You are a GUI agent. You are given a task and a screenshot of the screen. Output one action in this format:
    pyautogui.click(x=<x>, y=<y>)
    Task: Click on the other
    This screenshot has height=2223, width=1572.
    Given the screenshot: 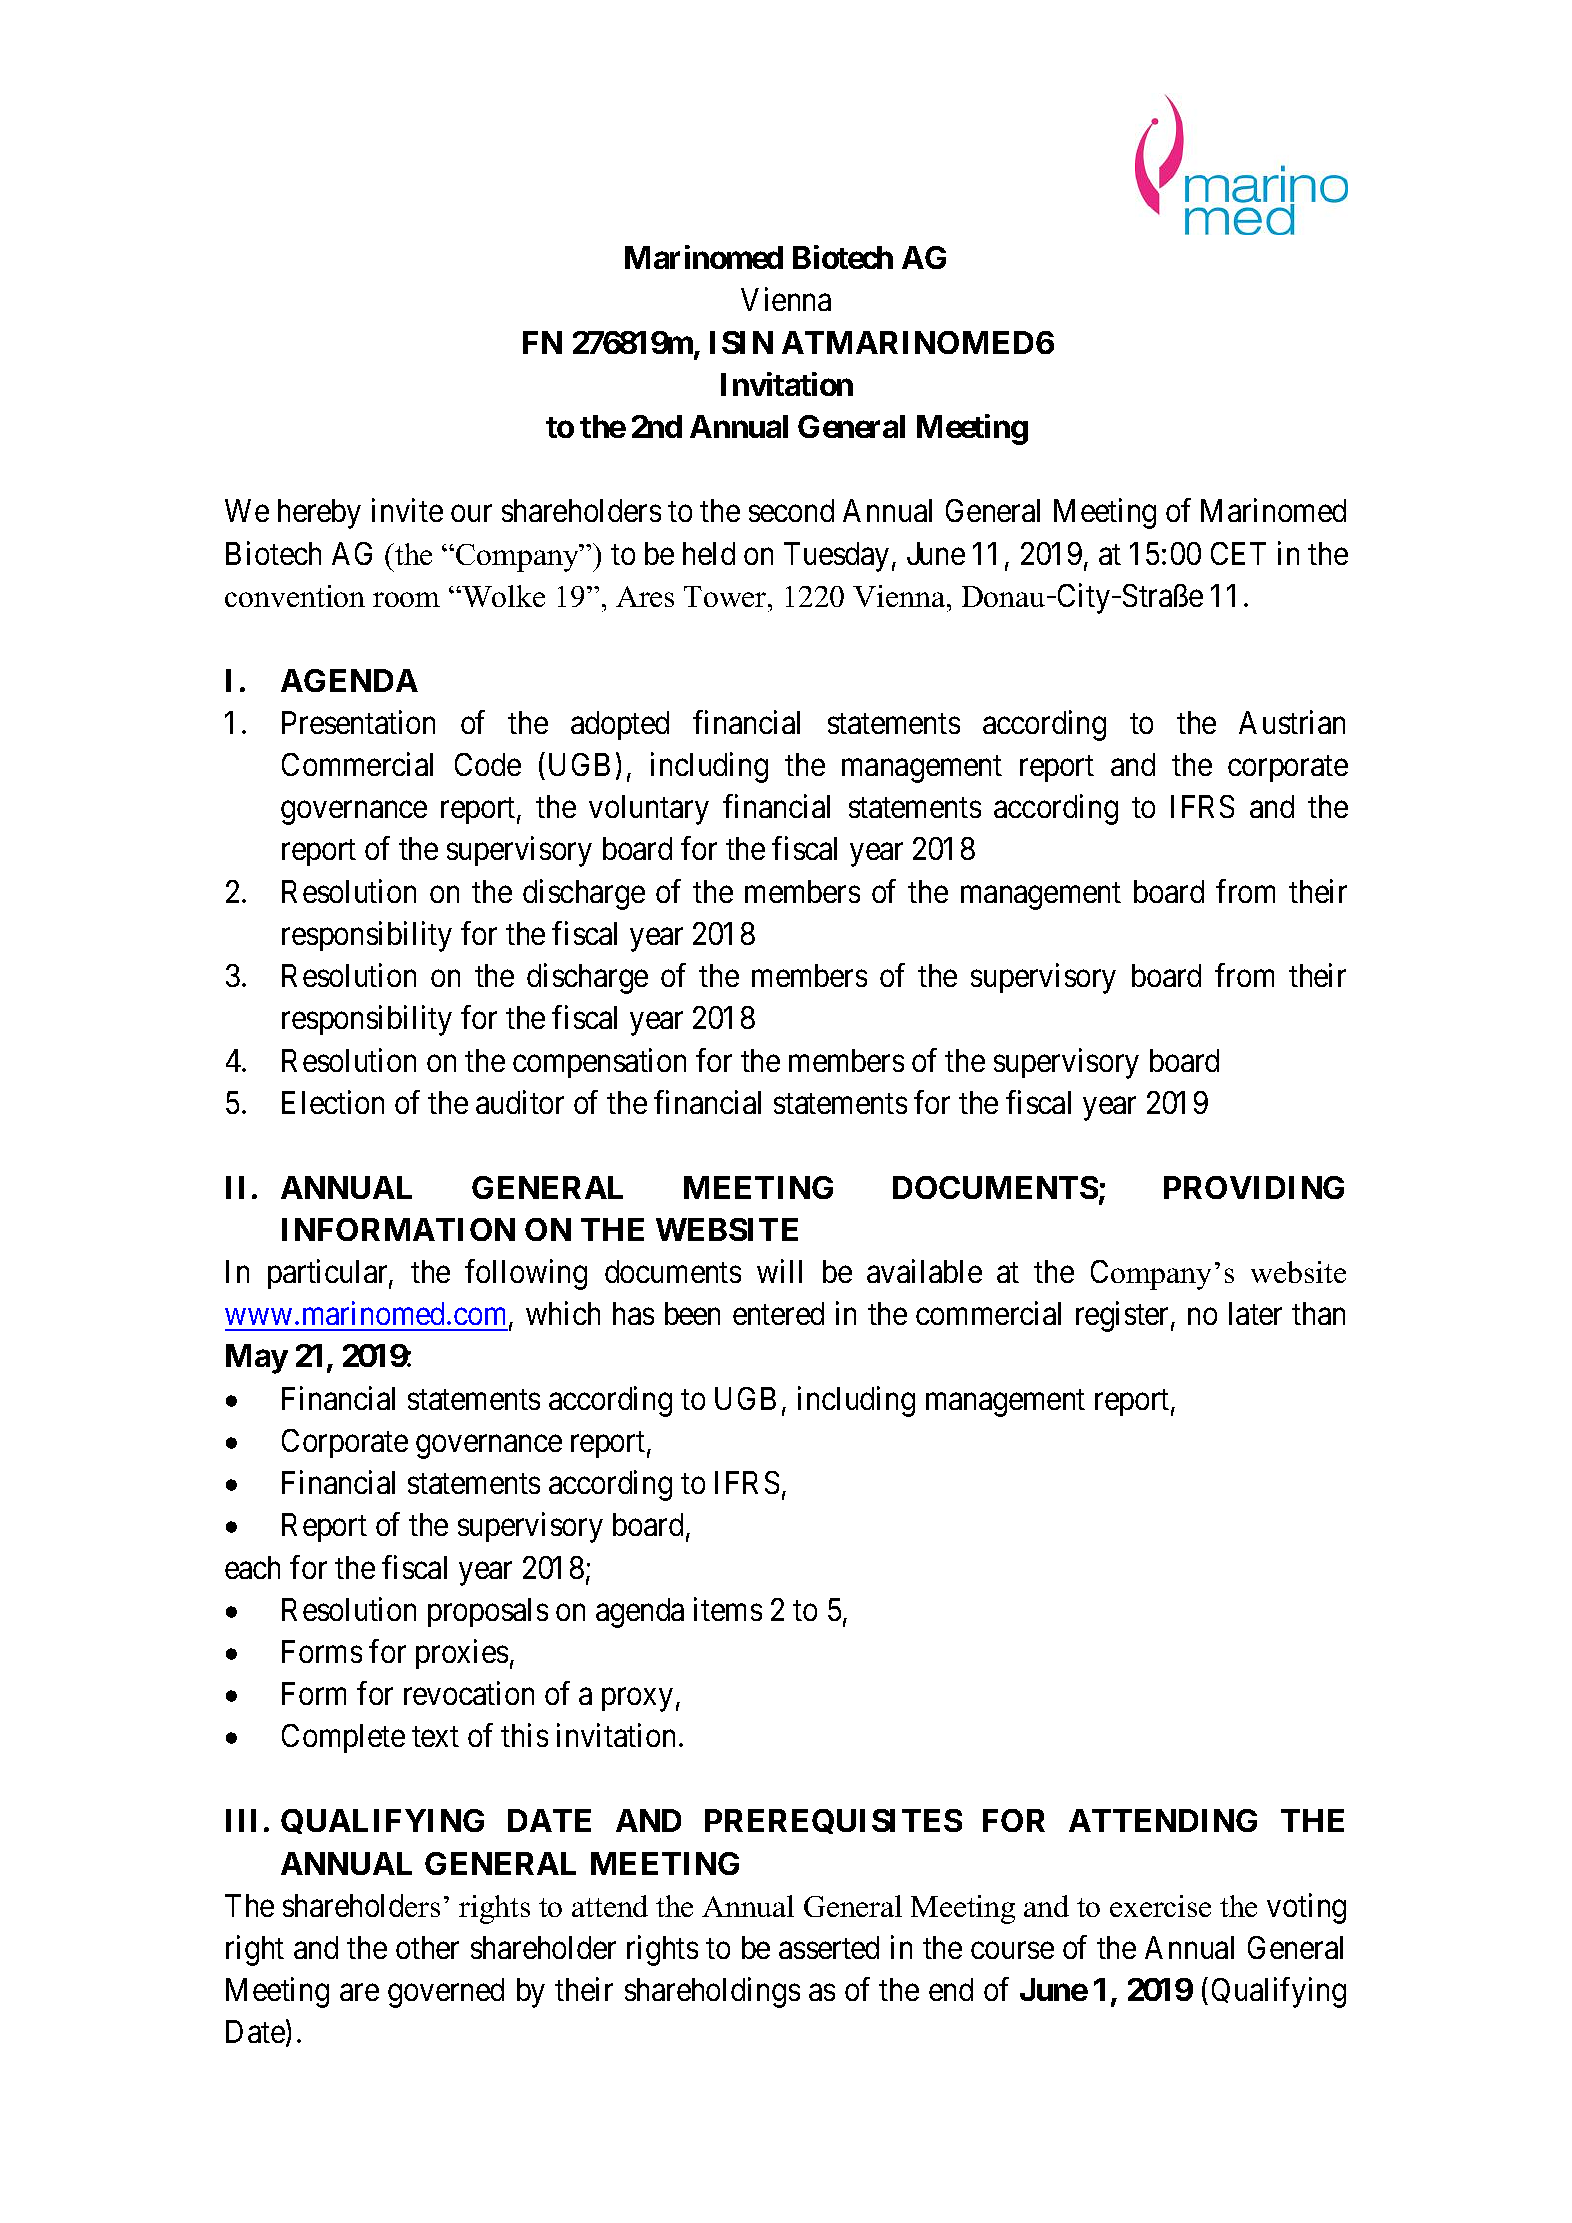 What is the action you would take?
    pyautogui.click(x=427, y=1947)
